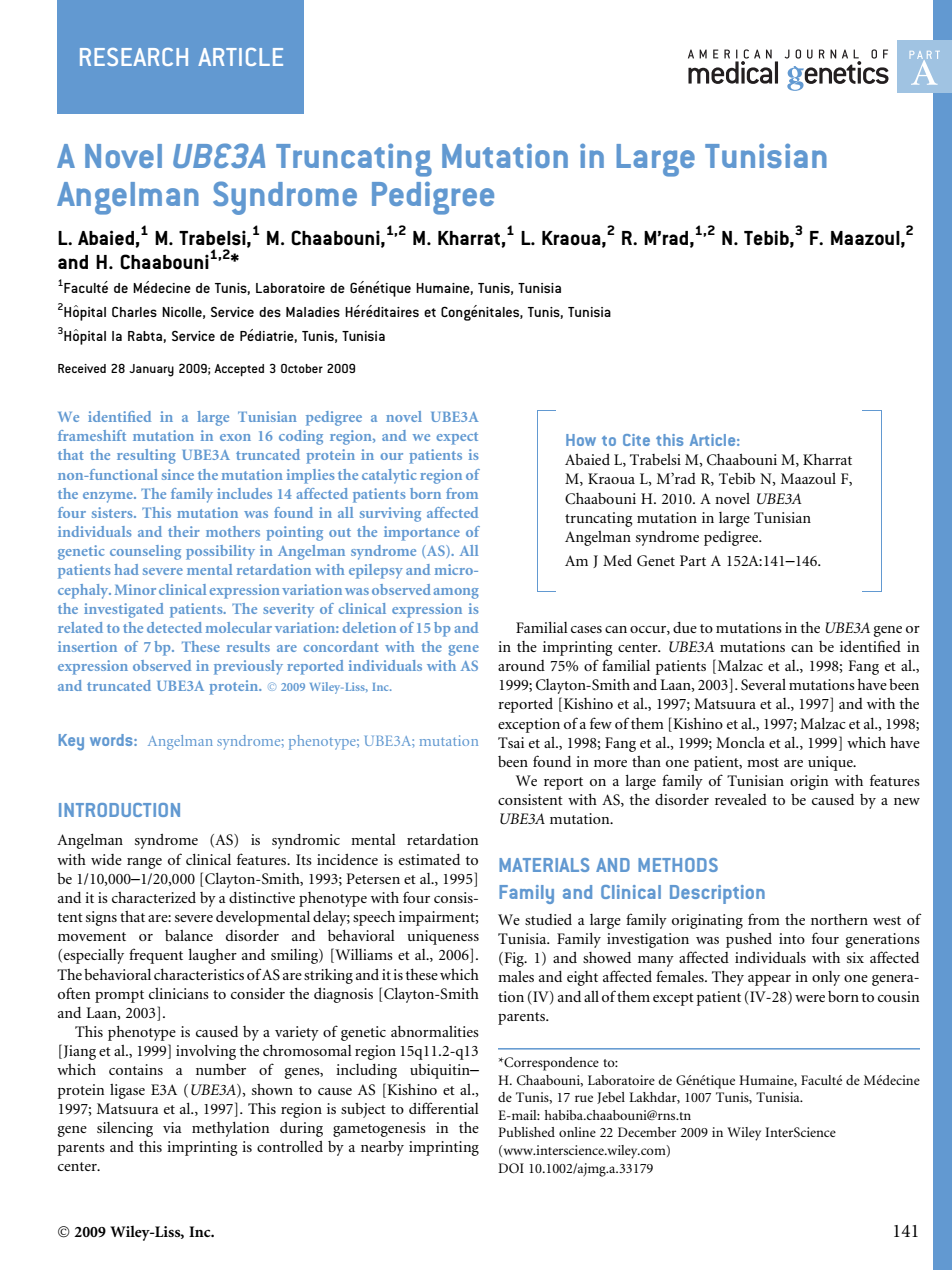 The height and width of the image is (1270, 952). What do you see at coordinates (172, 1127) in the image?
I see `via` at bounding box center [172, 1127].
